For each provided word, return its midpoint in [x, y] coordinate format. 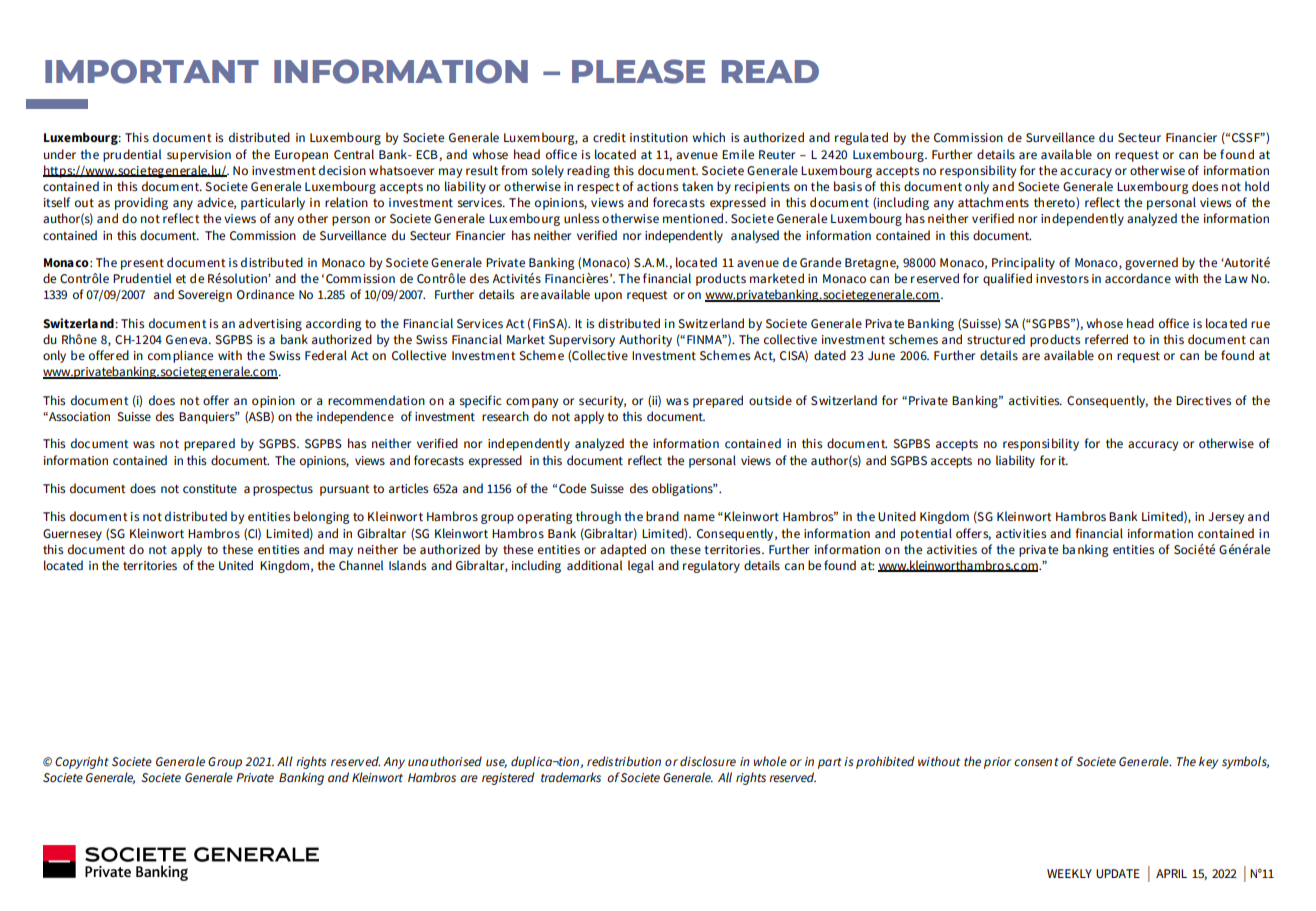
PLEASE [638, 71]
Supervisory [582, 341]
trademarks [571, 777]
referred [1106, 339]
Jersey [1226, 518]
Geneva [187, 339]
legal [641, 566]
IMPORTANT [152, 71]
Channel [361, 565]
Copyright [82, 762]
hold [1257, 186]
